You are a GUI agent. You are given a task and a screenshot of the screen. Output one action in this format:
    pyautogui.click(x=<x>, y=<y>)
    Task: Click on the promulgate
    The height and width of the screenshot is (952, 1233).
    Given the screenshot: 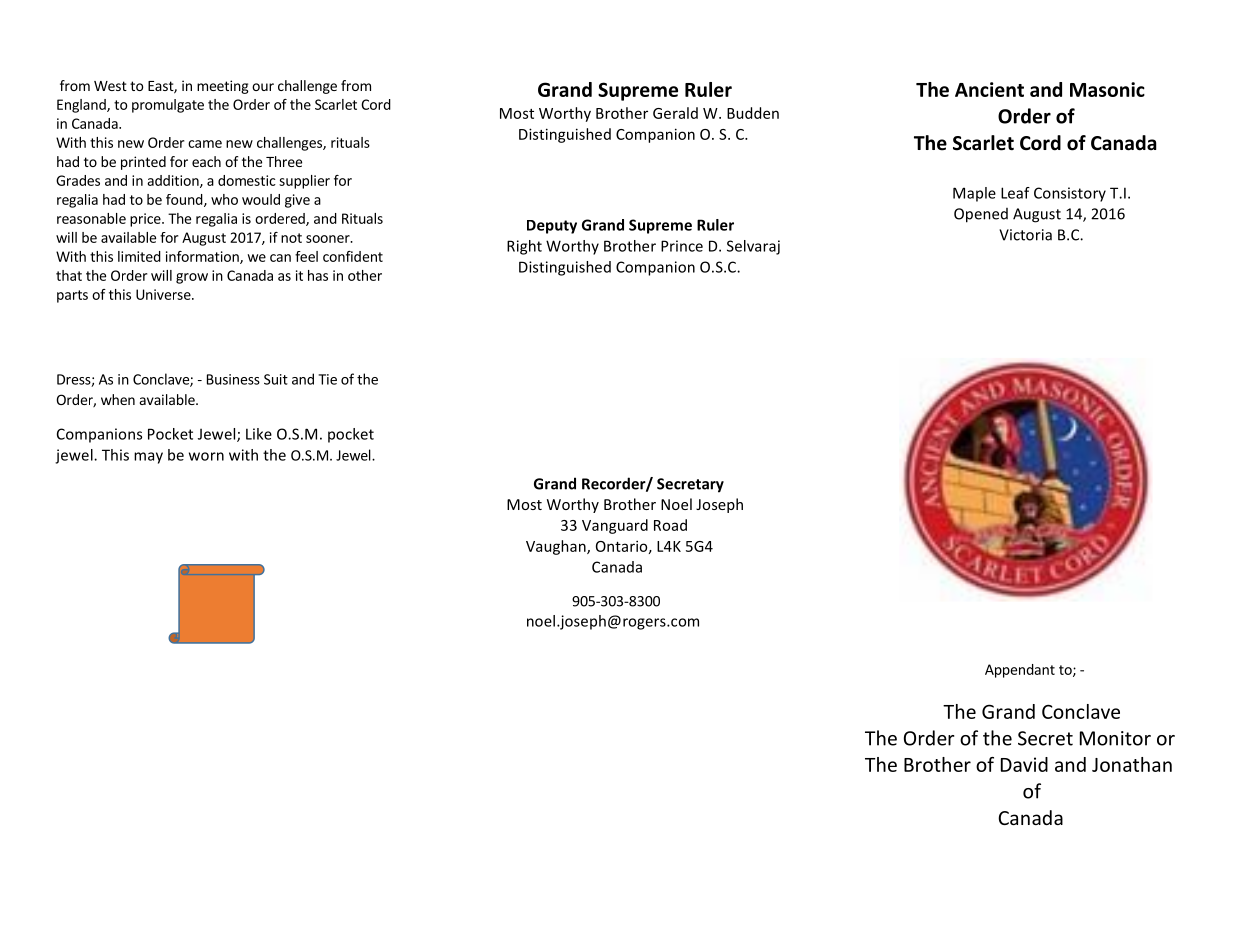 What is the action you would take?
    pyautogui.click(x=168, y=106)
